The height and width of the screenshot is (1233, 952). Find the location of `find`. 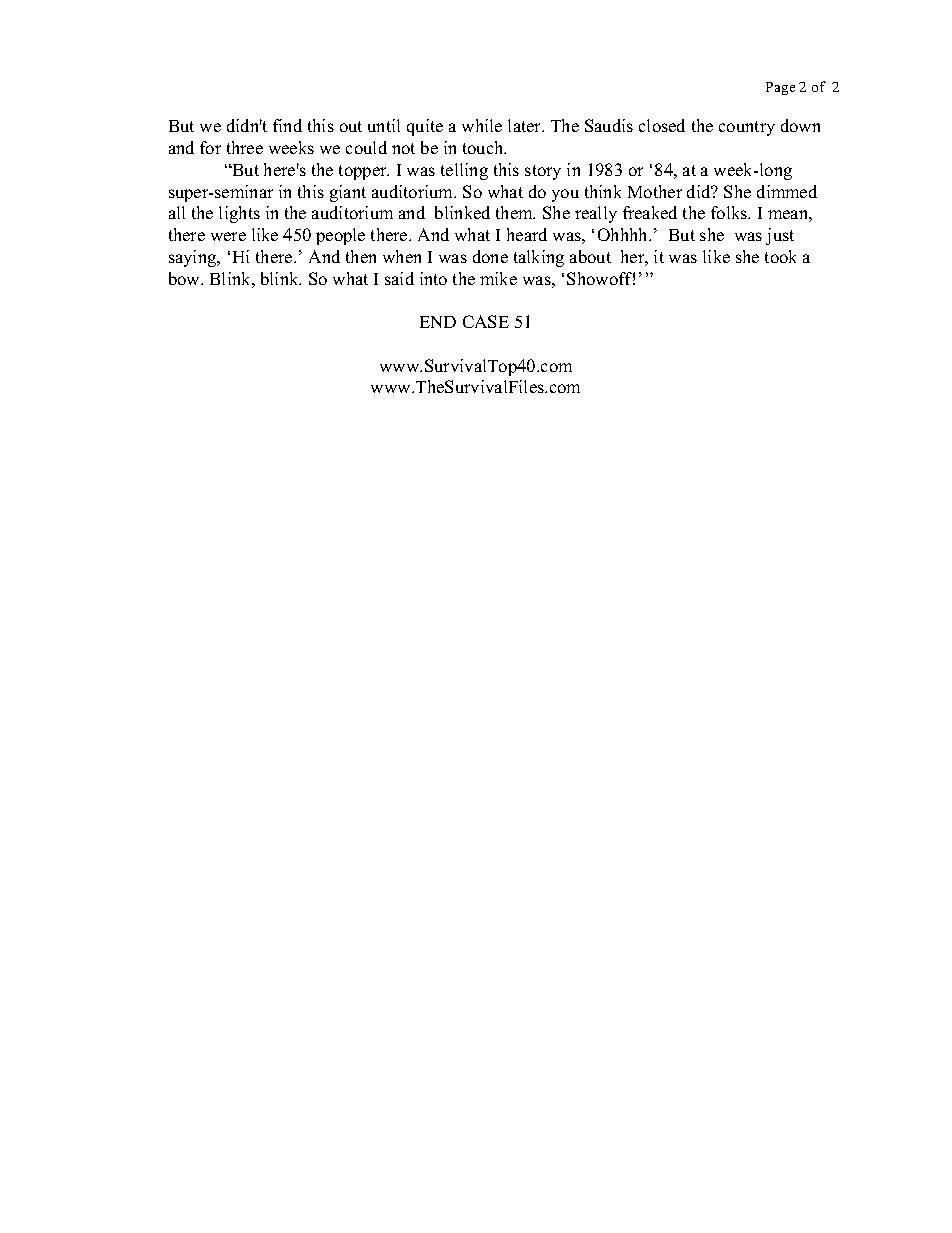

find is located at coordinates (287, 125).
